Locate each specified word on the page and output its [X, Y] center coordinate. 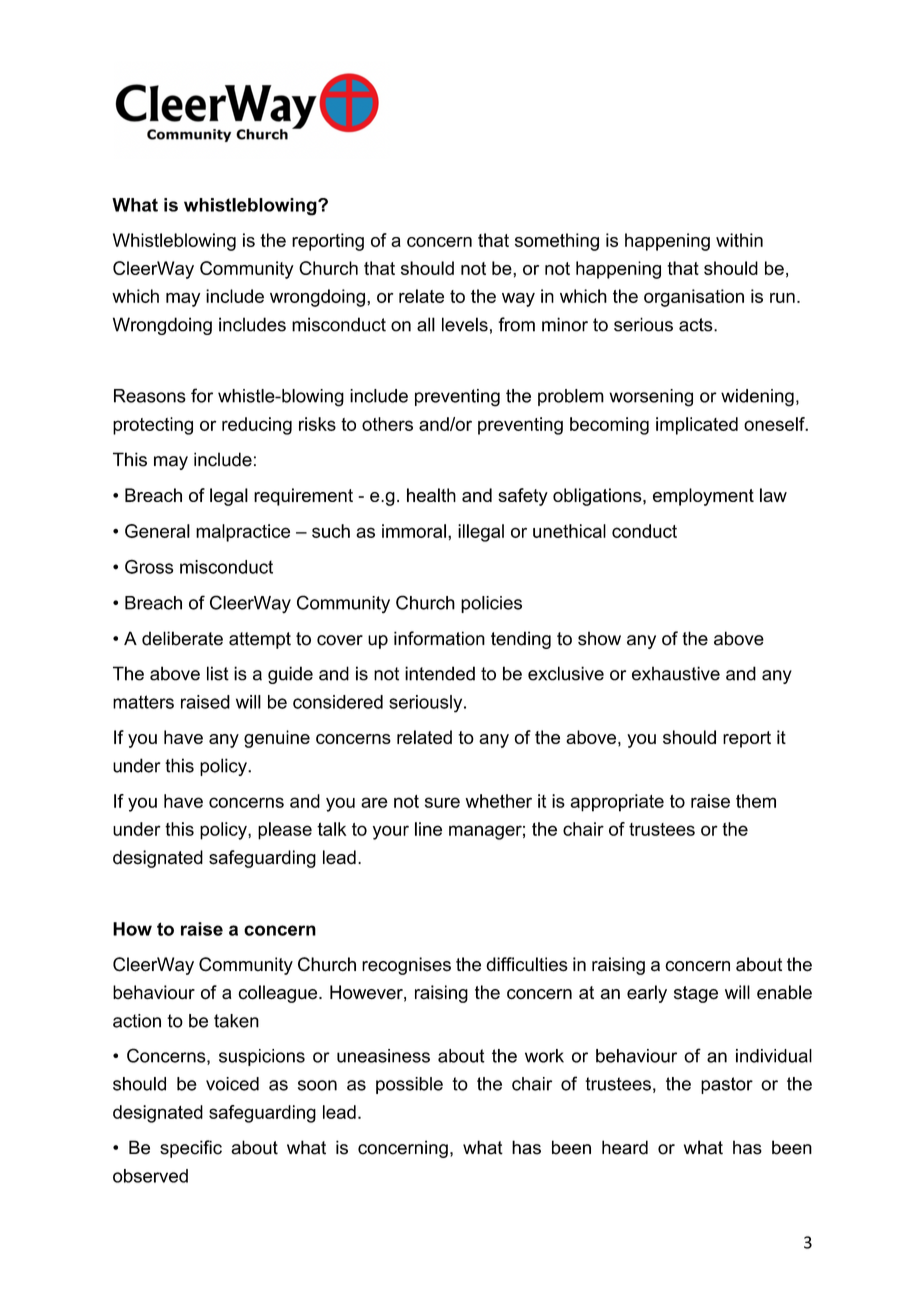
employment [703, 497]
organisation [694, 298]
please [285, 831]
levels [465, 324]
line [428, 829]
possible [409, 1085]
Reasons [150, 396]
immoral [414, 531]
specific [191, 1149]
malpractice [243, 533]
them [756, 801]
